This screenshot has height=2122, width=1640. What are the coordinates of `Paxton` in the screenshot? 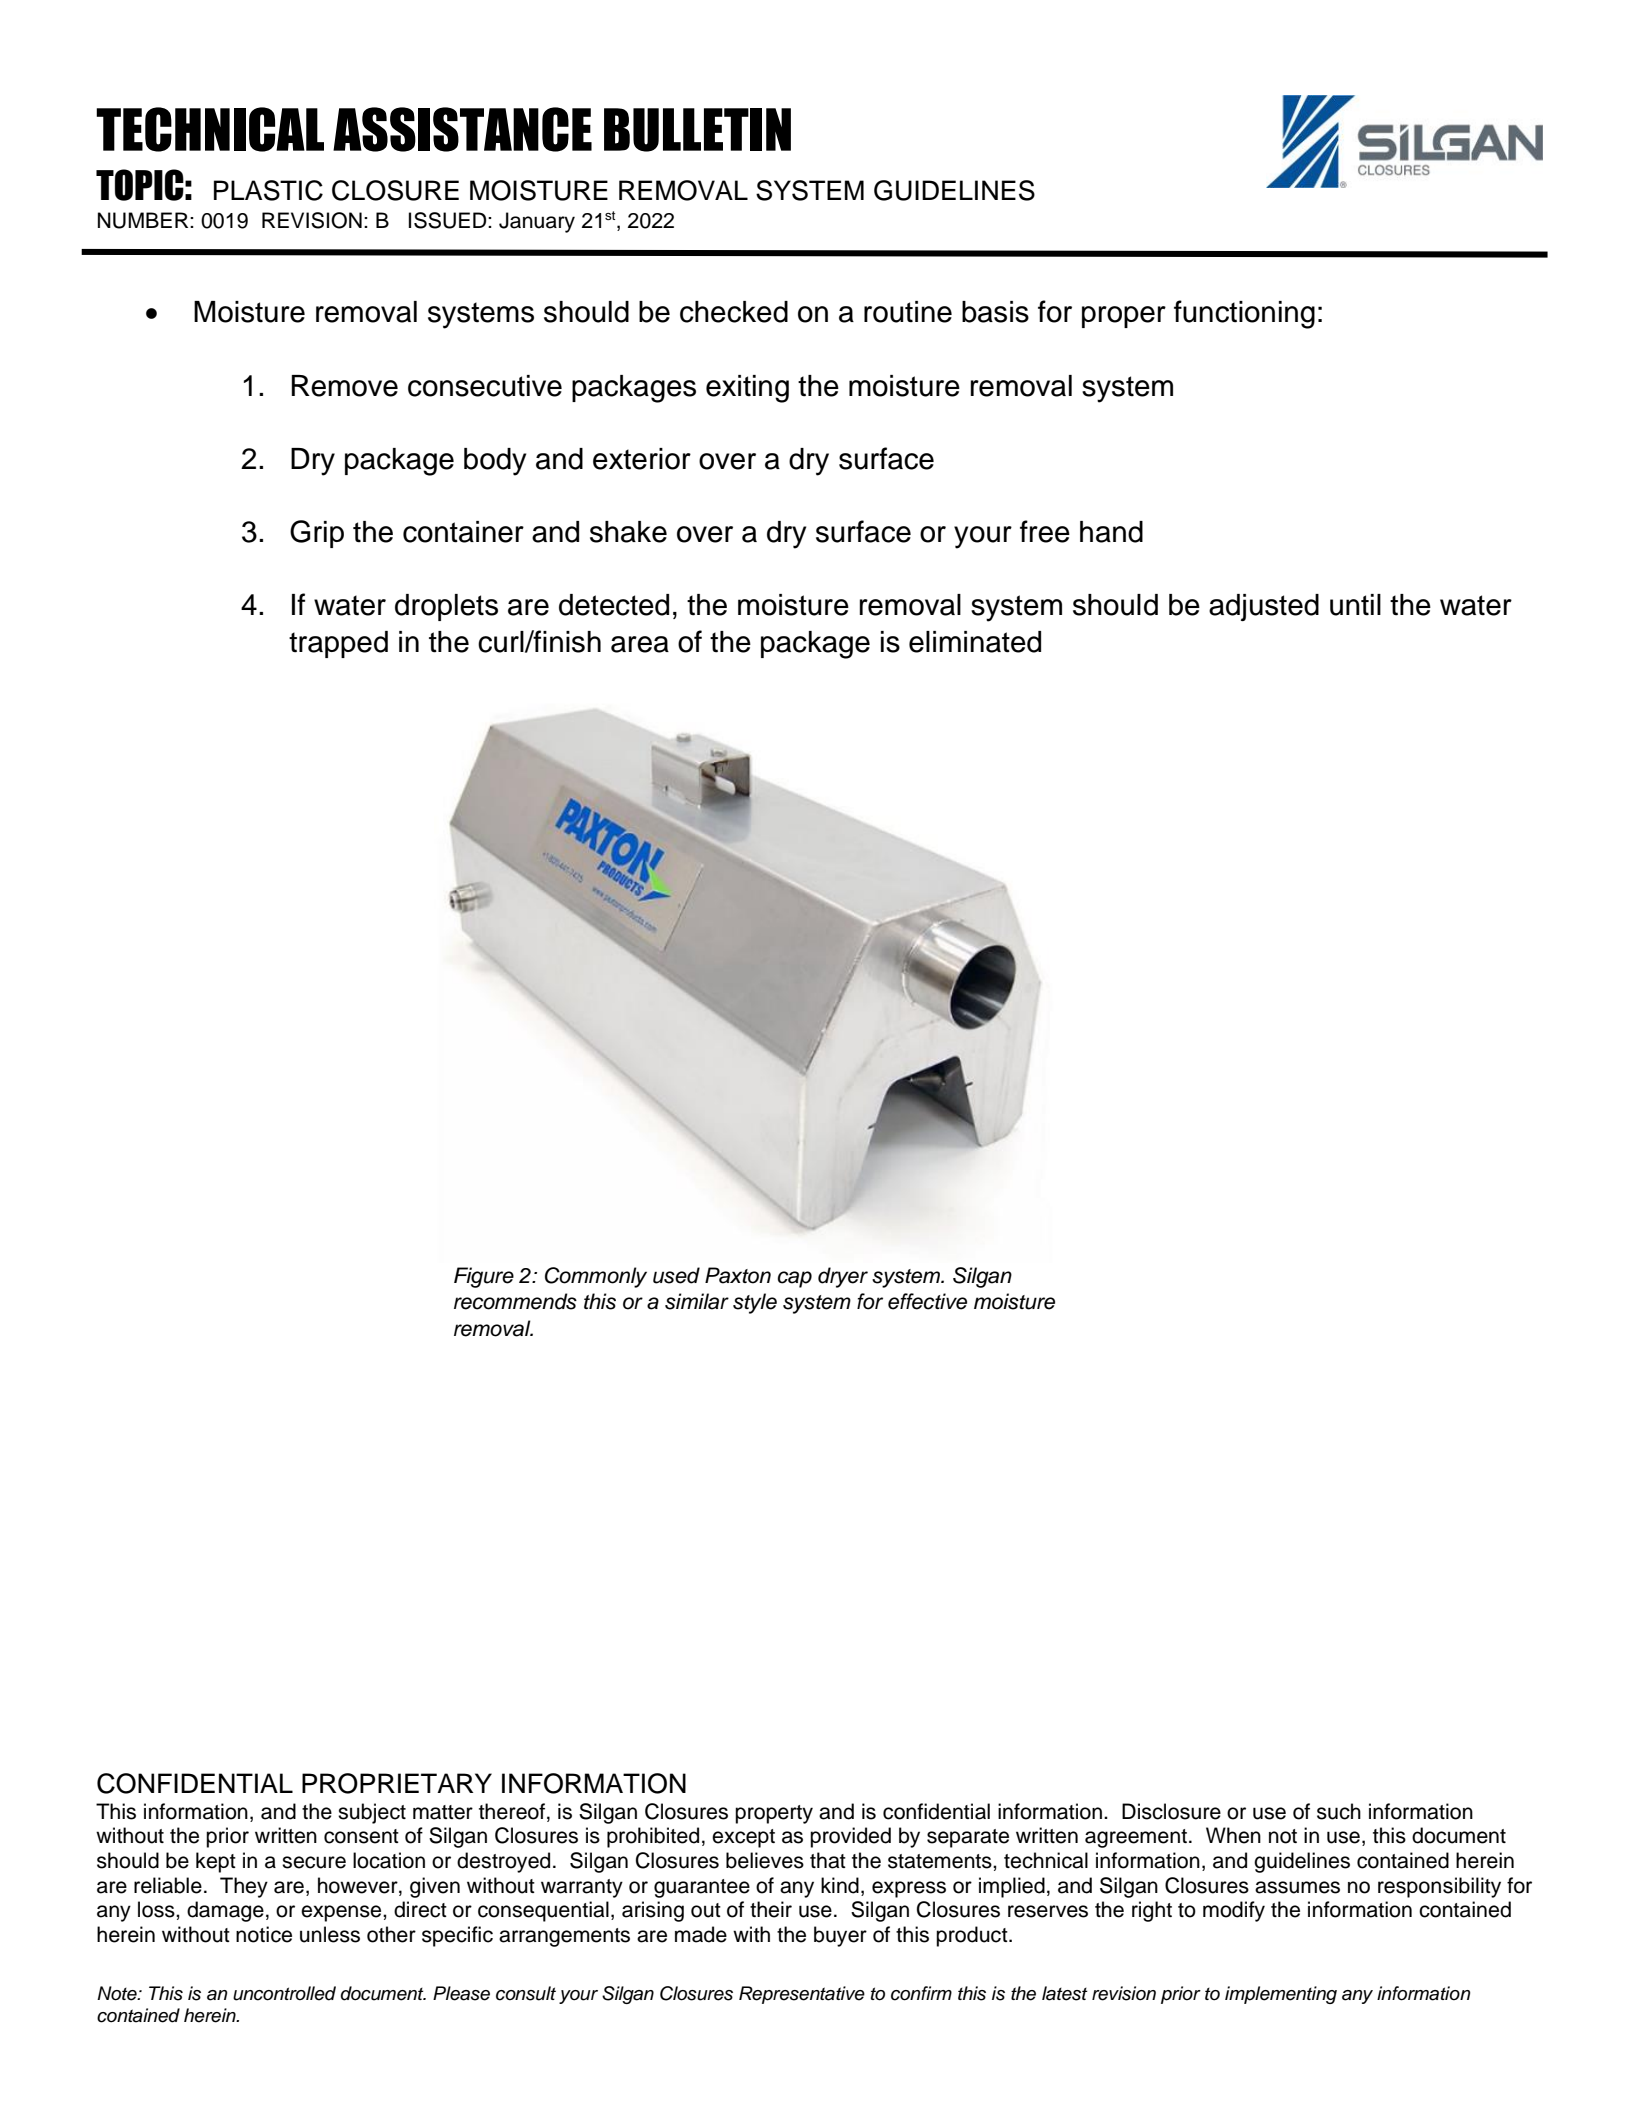 It's located at (738, 1275).
